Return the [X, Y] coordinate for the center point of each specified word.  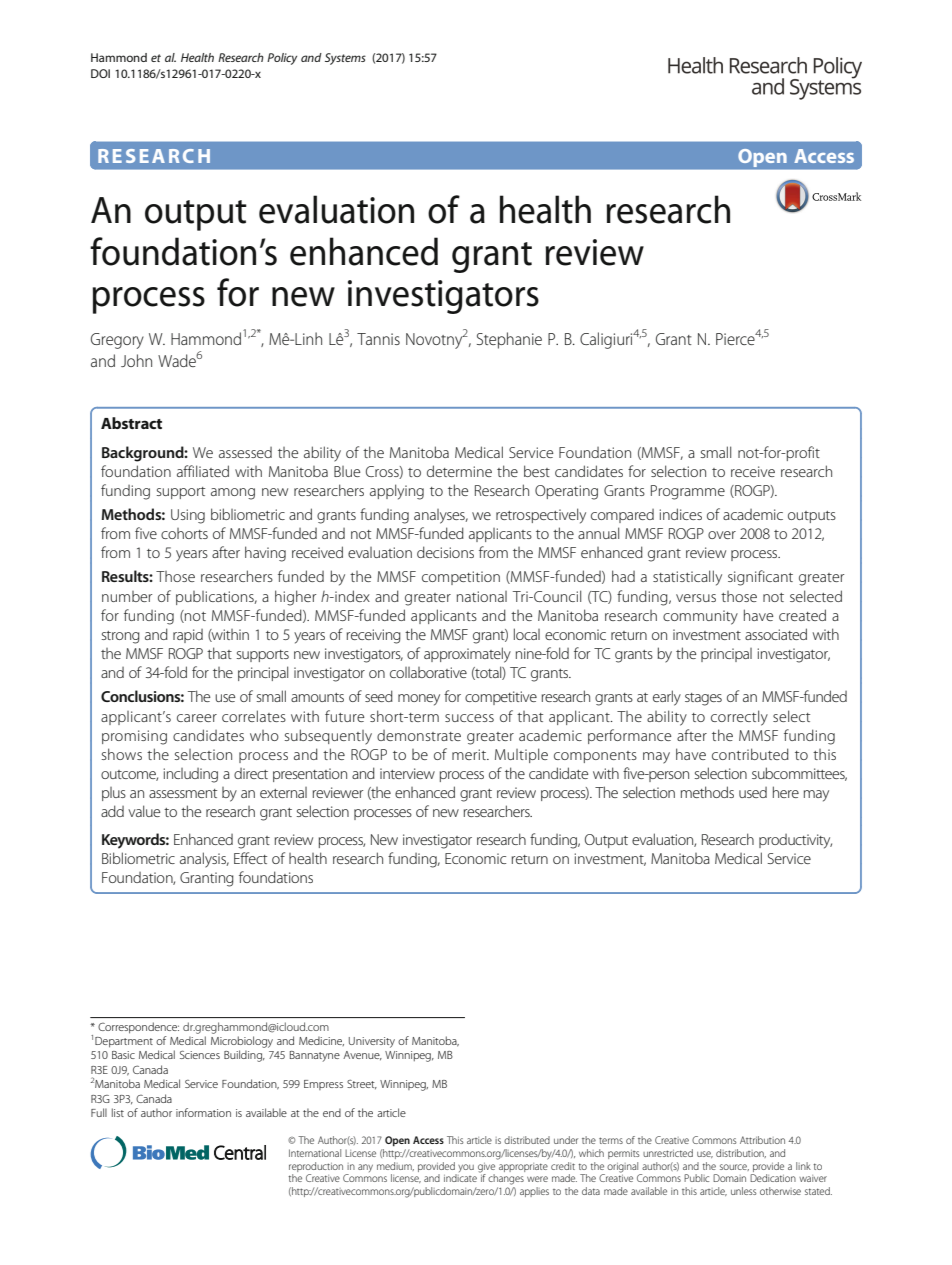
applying [397, 492]
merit [470, 754]
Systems [345, 59]
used [753, 792]
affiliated [203, 471]
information [203, 1112]
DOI [100, 73]
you [465, 1169]
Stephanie [509, 340]
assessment [183, 793]
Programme [688, 492]
